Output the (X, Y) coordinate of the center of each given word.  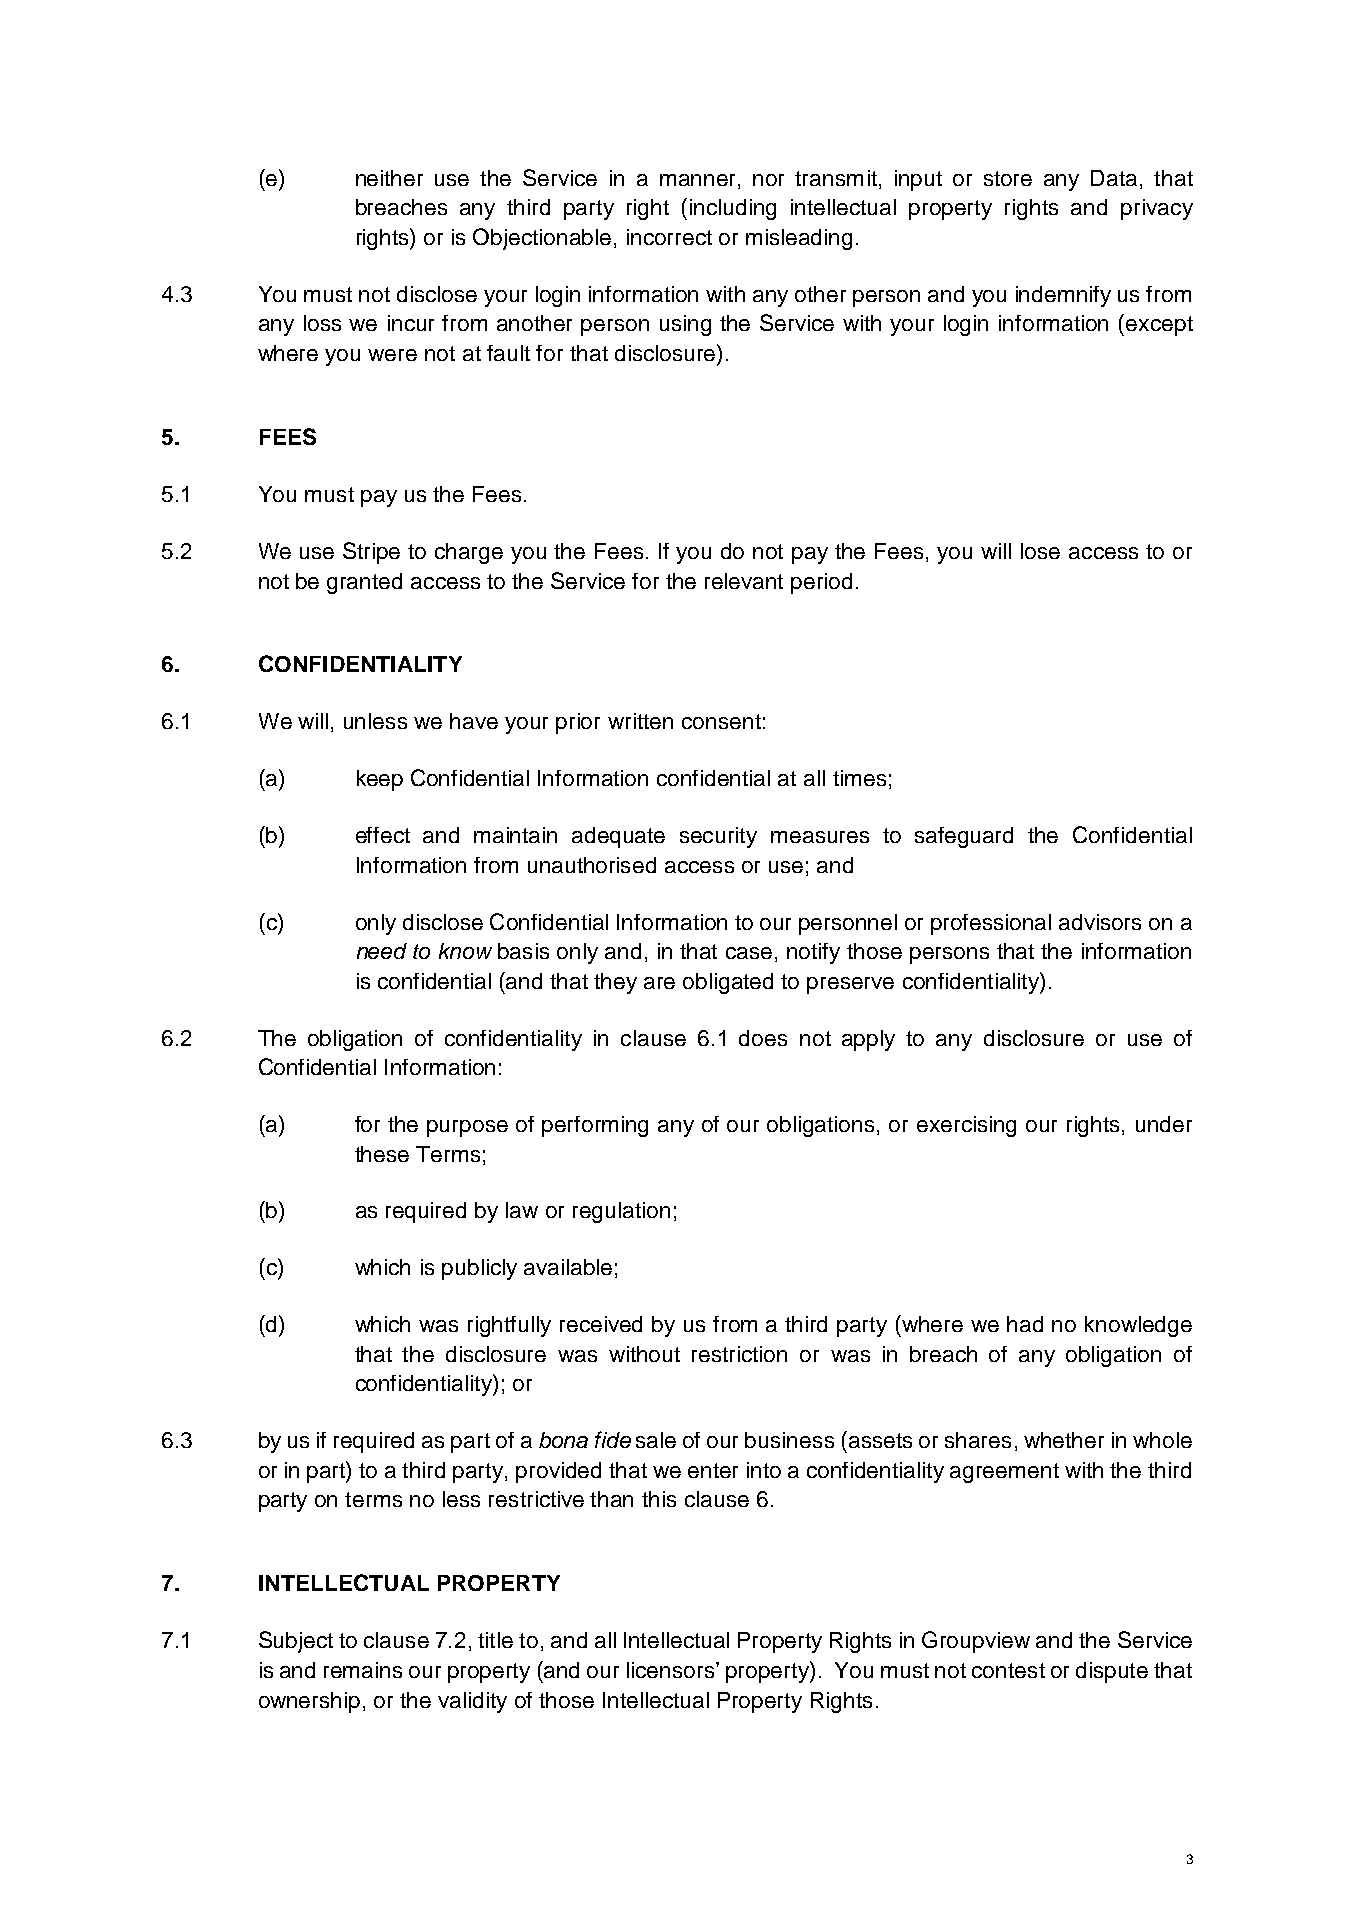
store (1008, 178)
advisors (1100, 922)
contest (1008, 1670)
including (733, 209)
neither (389, 178)
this (659, 1499)
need (382, 951)
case (749, 953)
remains (363, 1670)
